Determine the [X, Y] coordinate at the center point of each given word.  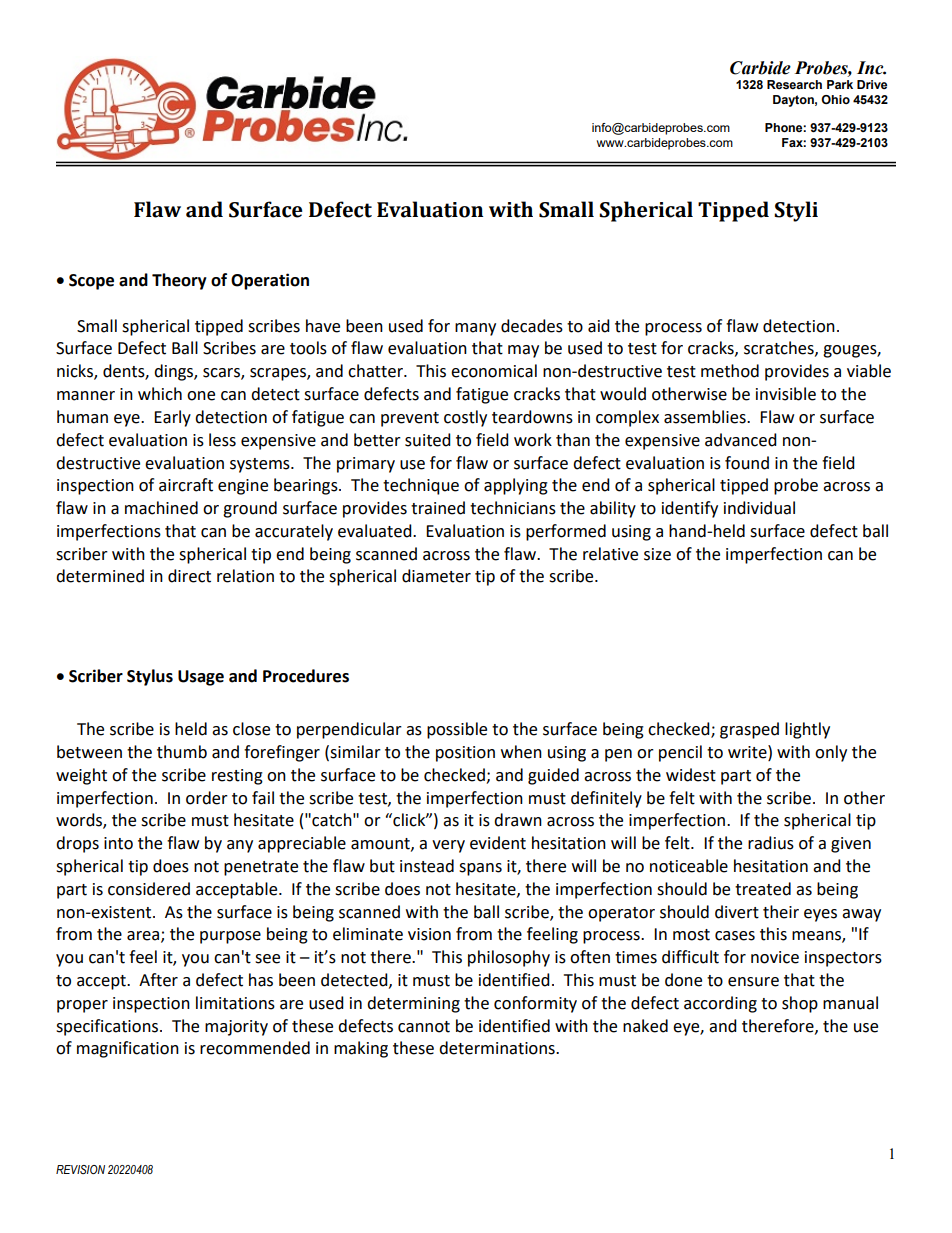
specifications [108, 1027]
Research [794, 84]
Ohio [835, 99]
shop [800, 1004]
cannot [424, 1027]
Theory [179, 281]
